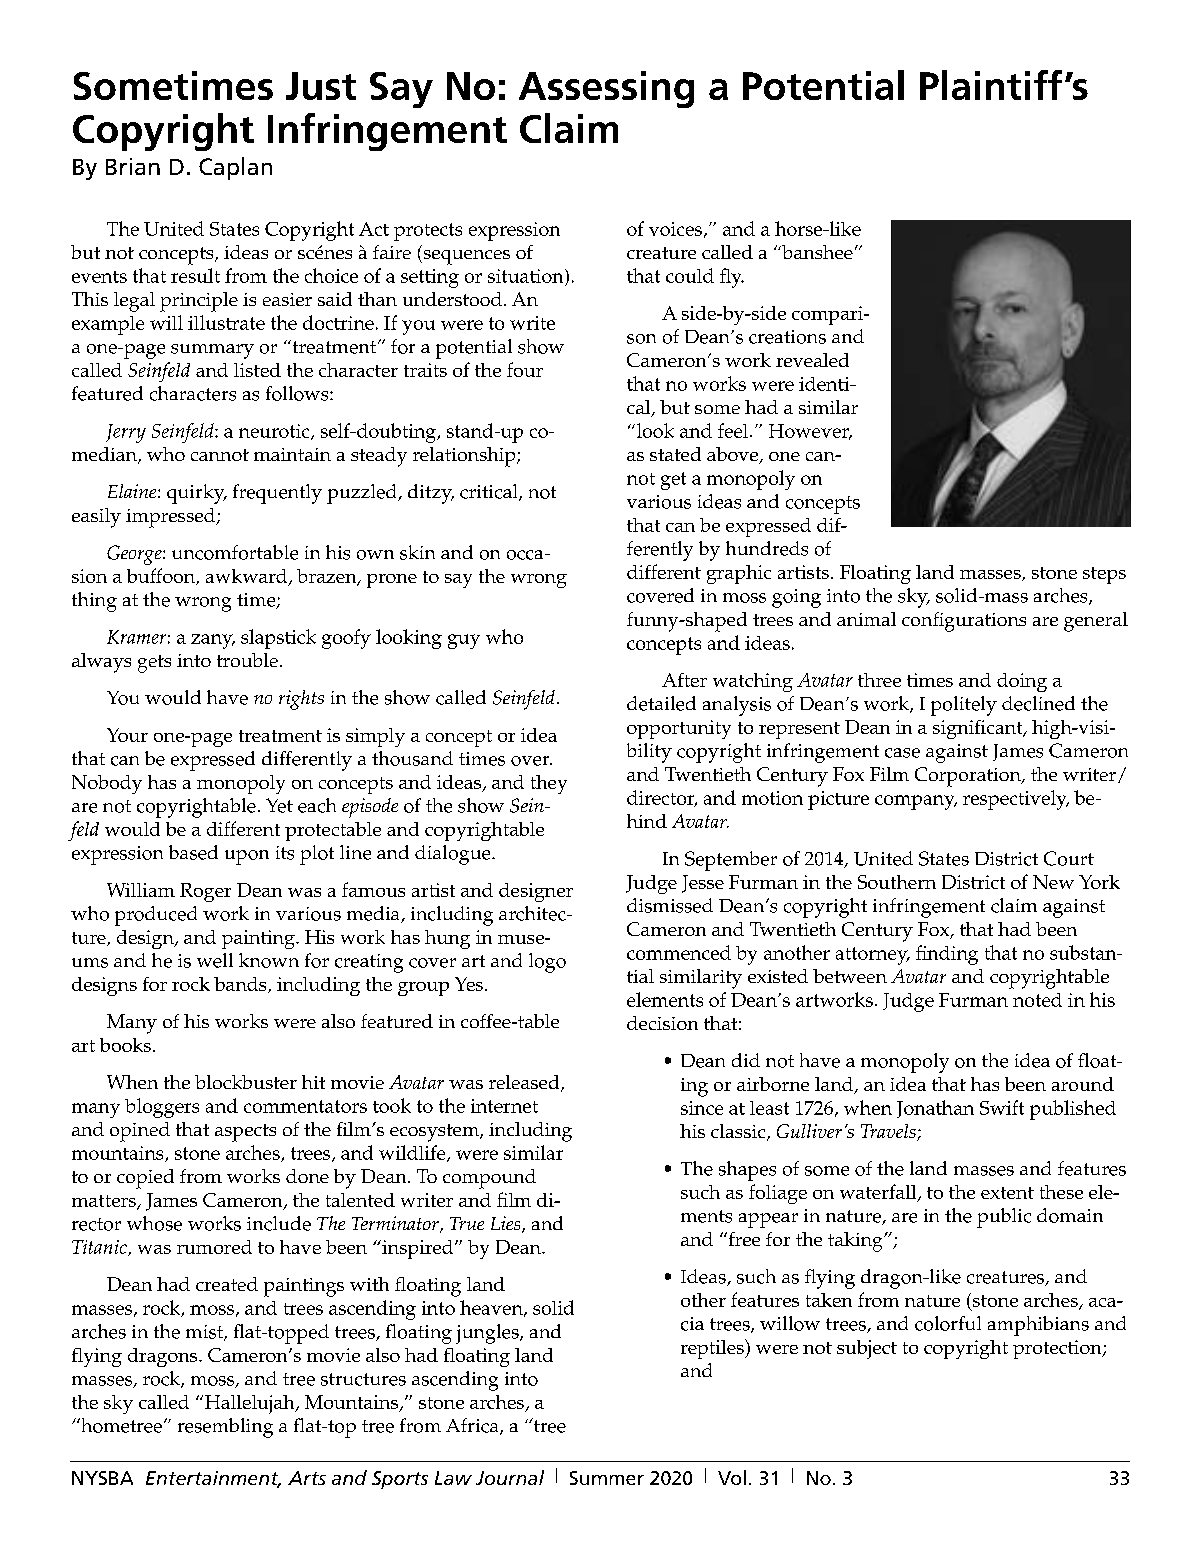 The image size is (1201, 1554). What do you see at coordinates (225, 1428) in the document?
I see `resembling` at bounding box center [225, 1428].
